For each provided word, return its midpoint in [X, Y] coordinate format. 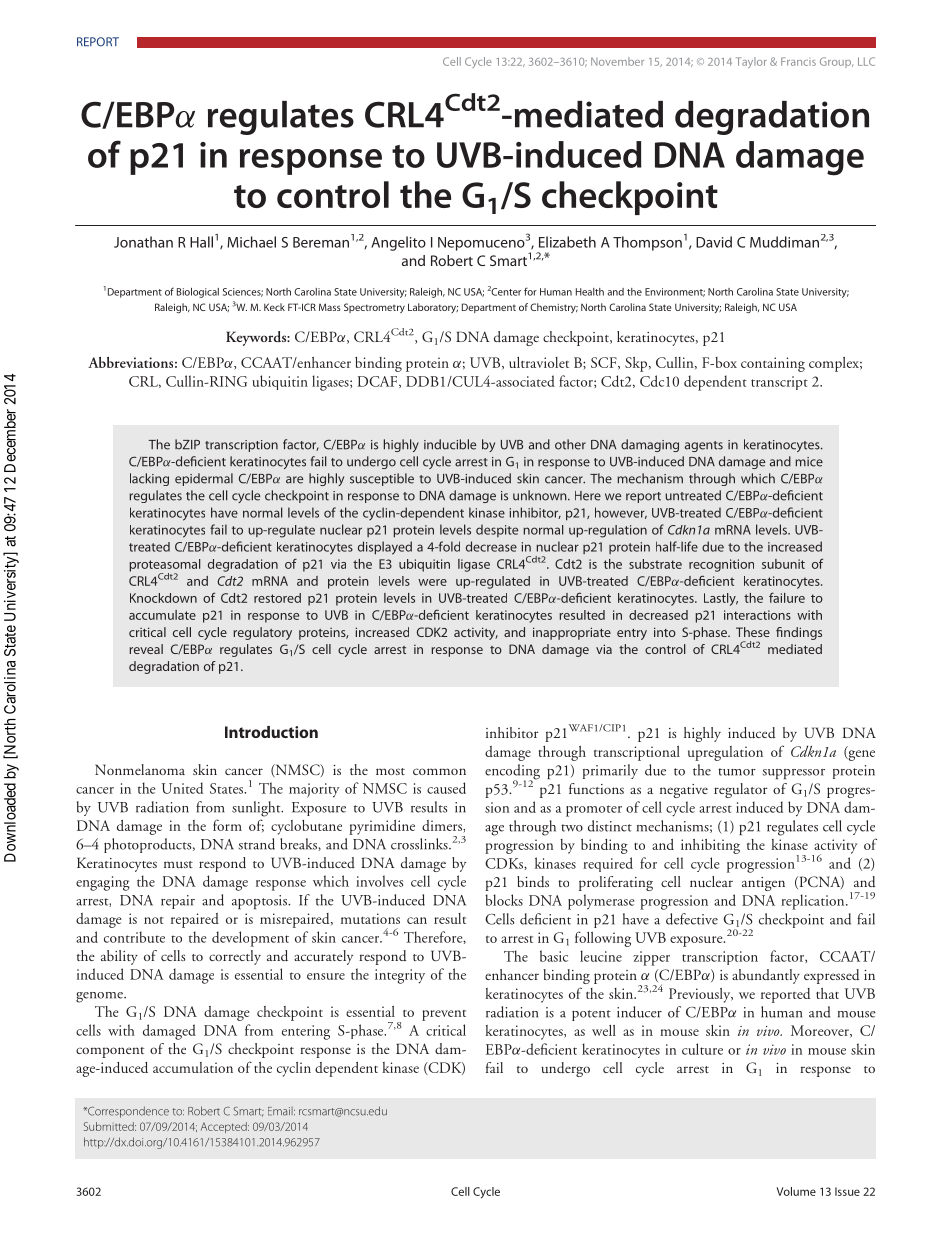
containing [773, 364]
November [617, 61]
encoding [512, 773]
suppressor [794, 774]
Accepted [225, 1127]
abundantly [766, 976]
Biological [198, 293]
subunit [783, 564]
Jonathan [143, 242]
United [182, 788]
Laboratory [433, 308]
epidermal [204, 479]
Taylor [751, 62]
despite [497, 530]
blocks [504, 900]
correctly [235, 957]
